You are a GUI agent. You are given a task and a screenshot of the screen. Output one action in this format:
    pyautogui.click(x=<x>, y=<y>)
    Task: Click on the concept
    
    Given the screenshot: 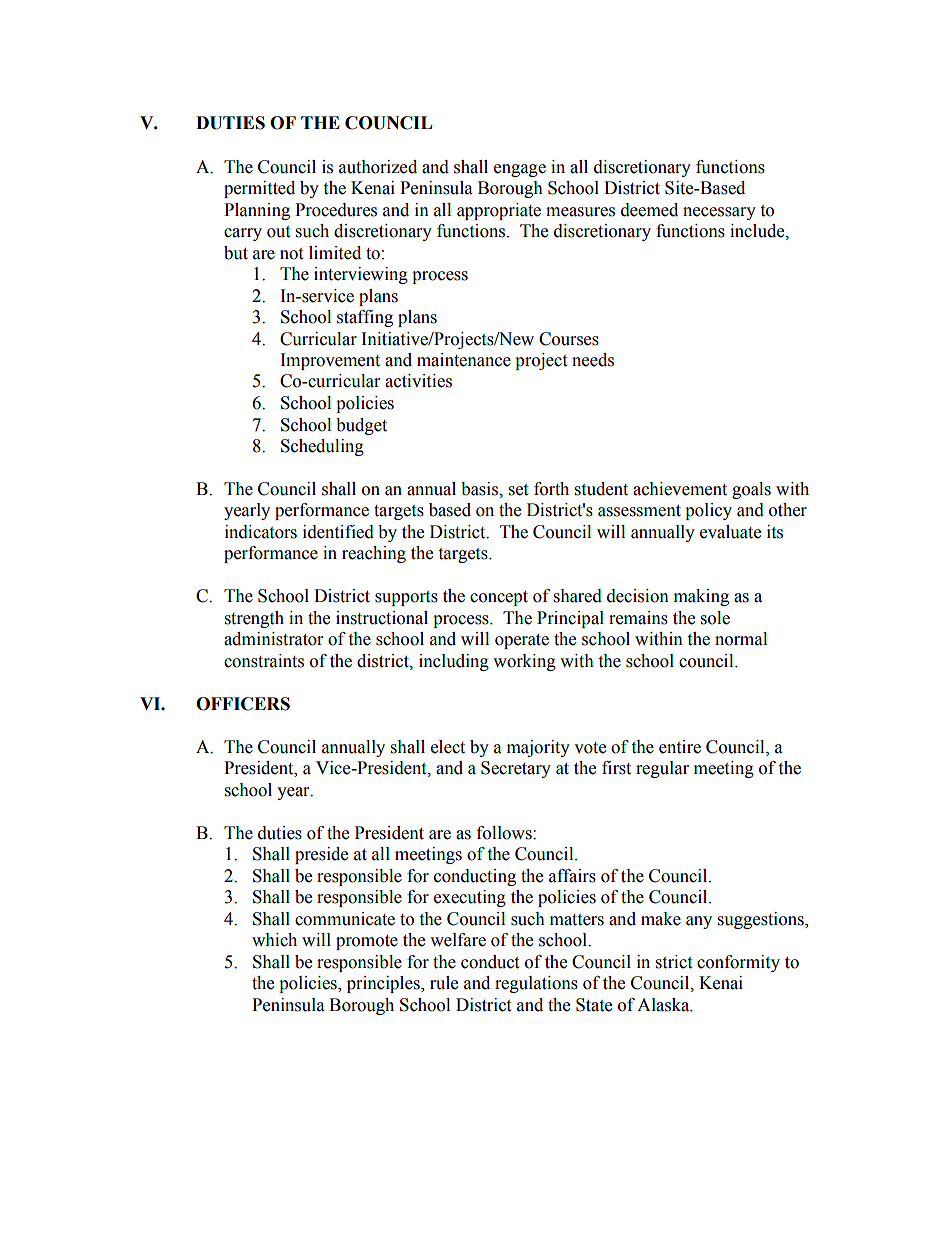 What is the action you would take?
    pyautogui.click(x=499, y=598)
